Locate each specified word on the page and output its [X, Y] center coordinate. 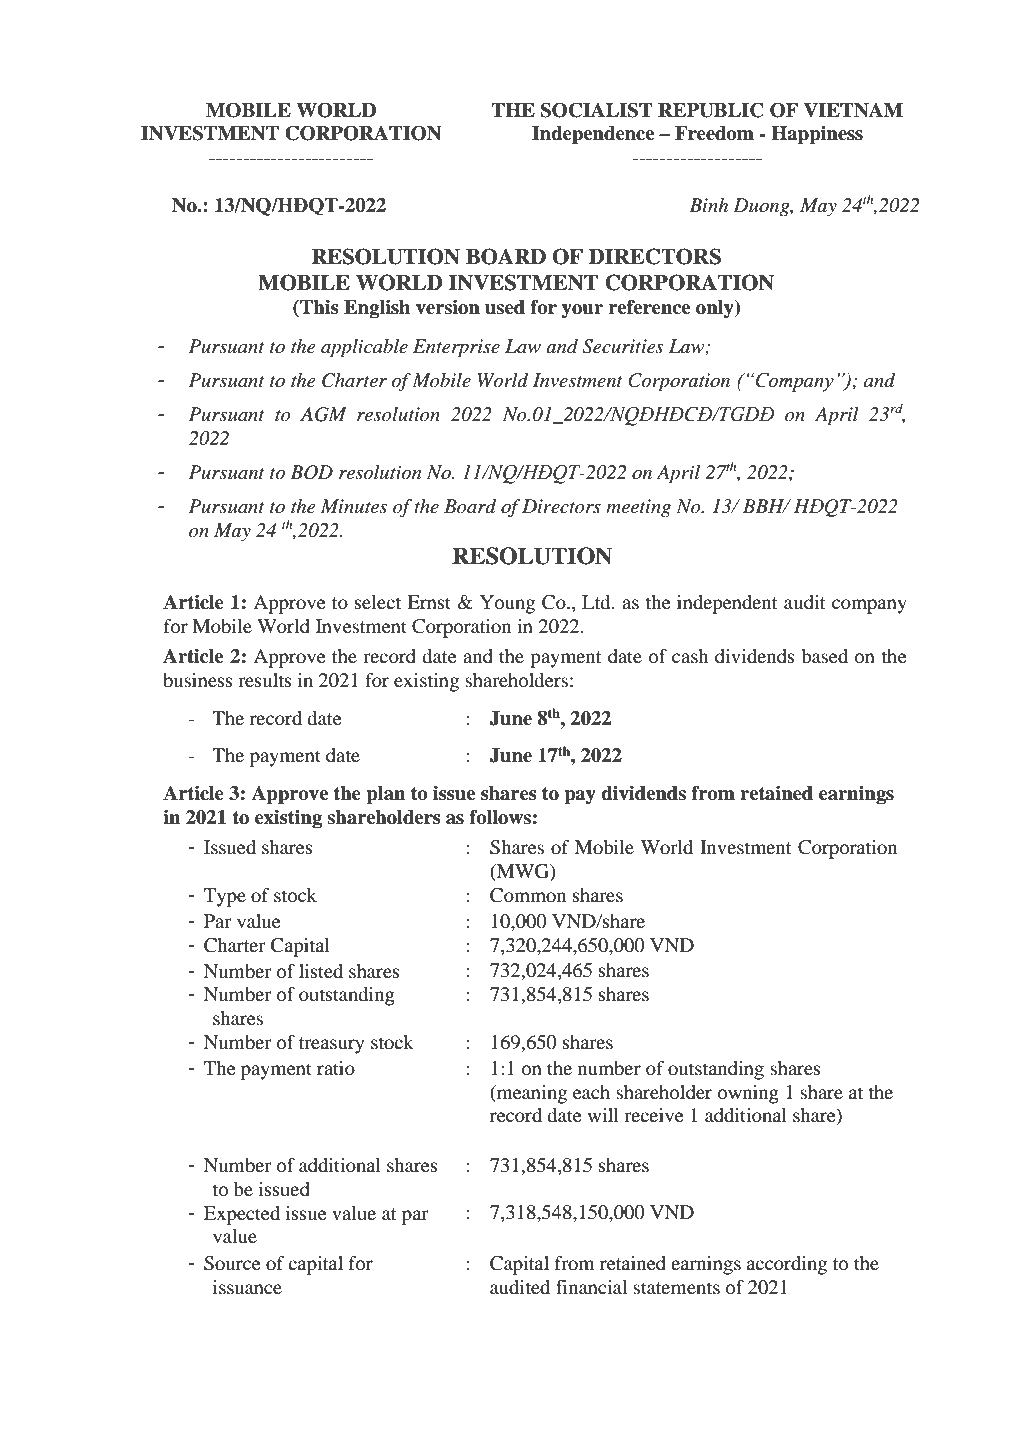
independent [727, 604]
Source [232, 1263]
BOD [311, 472]
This [318, 307]
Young [507, 604]
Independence [593, 135]
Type [225, 897]
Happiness [817, 135]
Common [528, 895]
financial [591, 1287]
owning [748, 1094]
